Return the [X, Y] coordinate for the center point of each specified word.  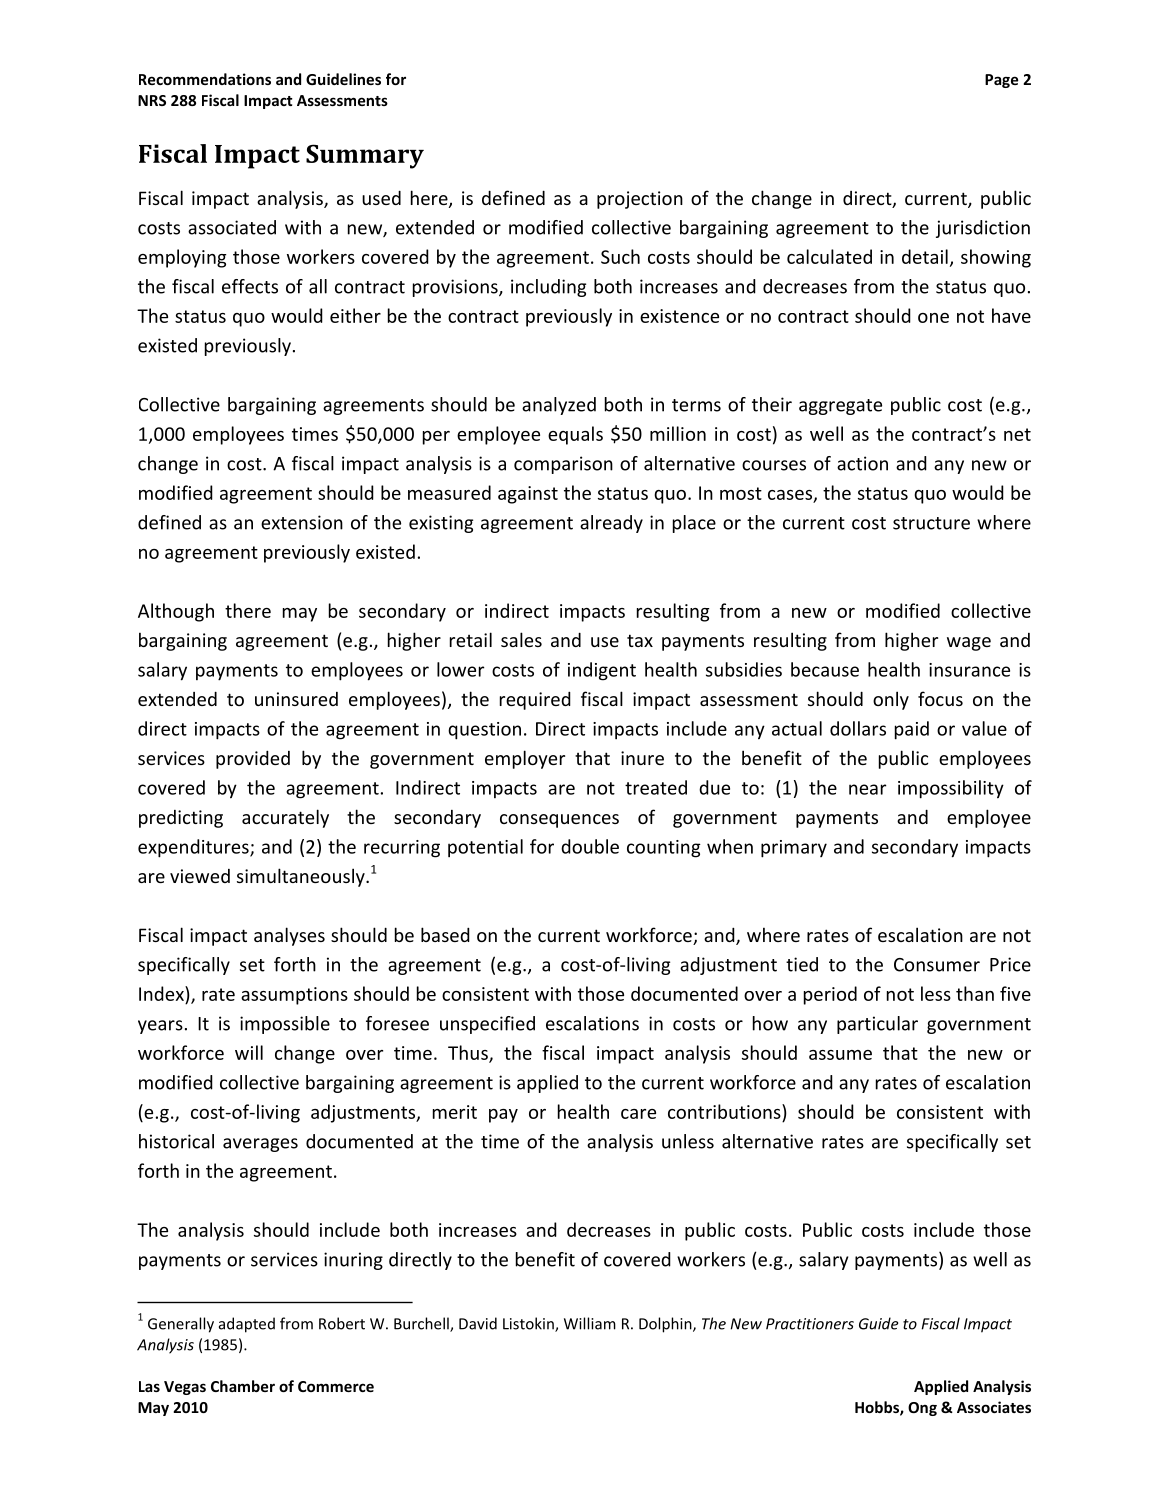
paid [912, 730]
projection [640, 200]
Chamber [243, 1386]
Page [1002, 81]
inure [642, 758]
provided [253, 759]
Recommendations [205, 79]
